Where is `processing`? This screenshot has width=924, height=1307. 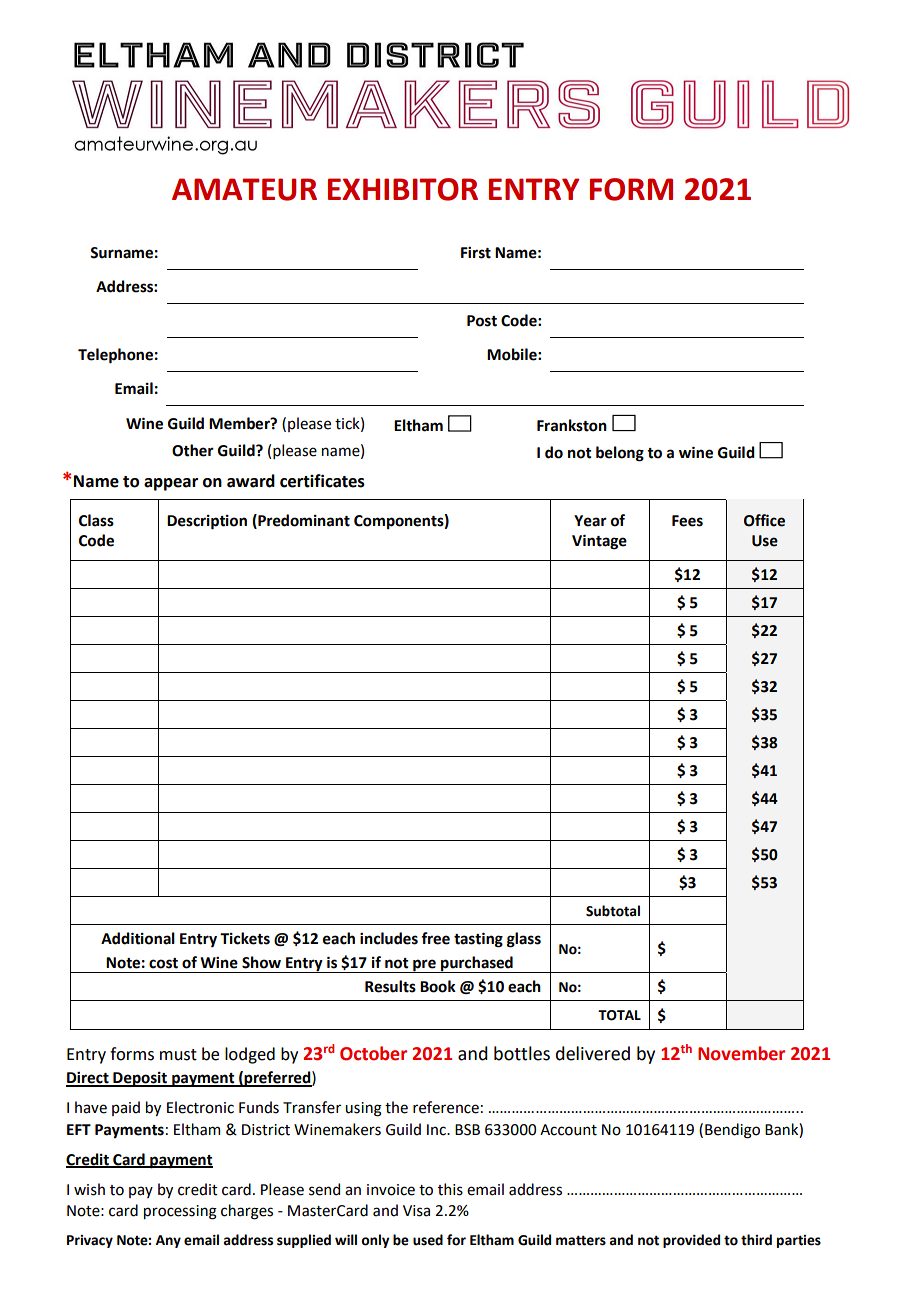
processing is located at coordinates (180, 1212).
